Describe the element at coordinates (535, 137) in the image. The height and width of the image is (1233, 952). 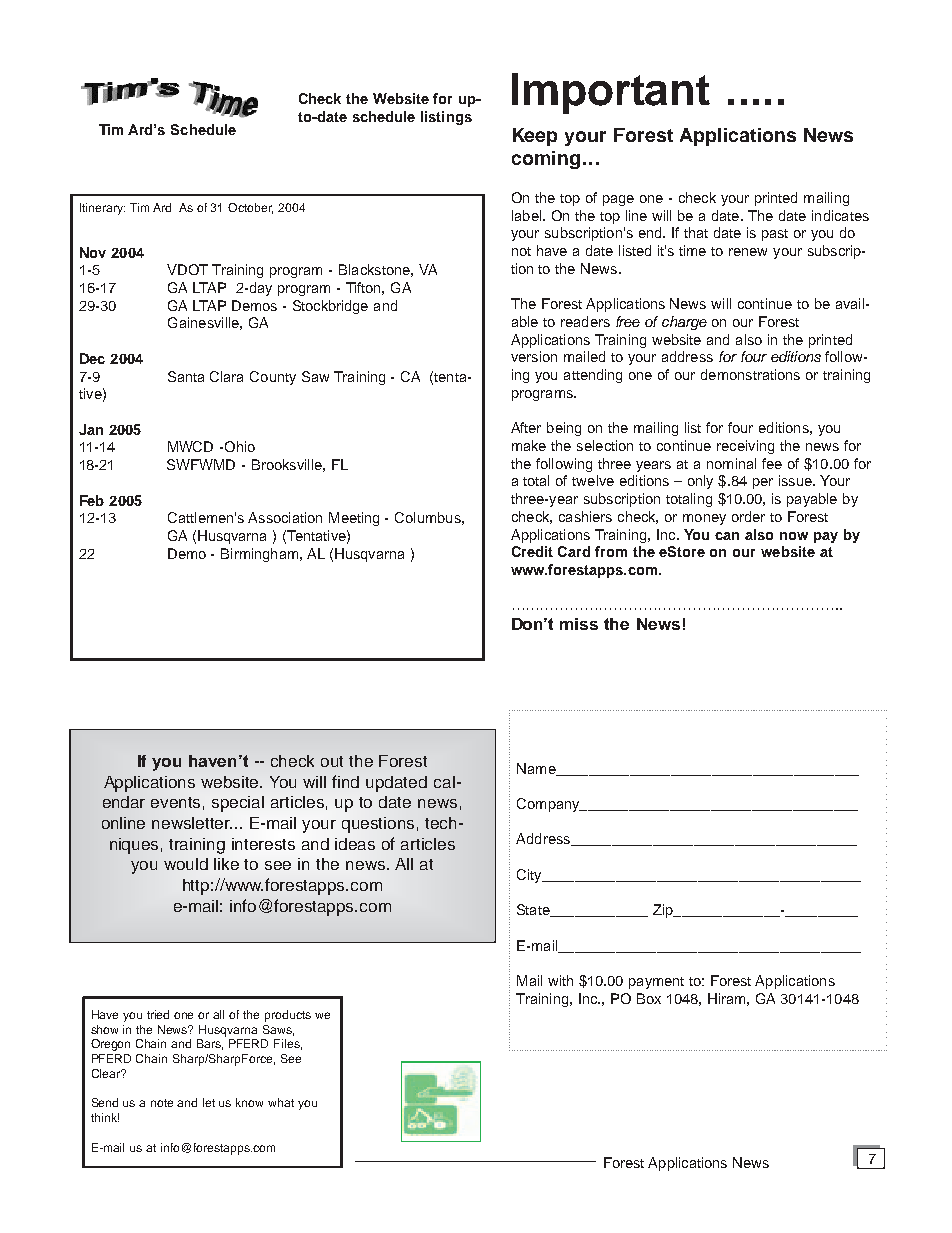
I see `Keep` at that location.
